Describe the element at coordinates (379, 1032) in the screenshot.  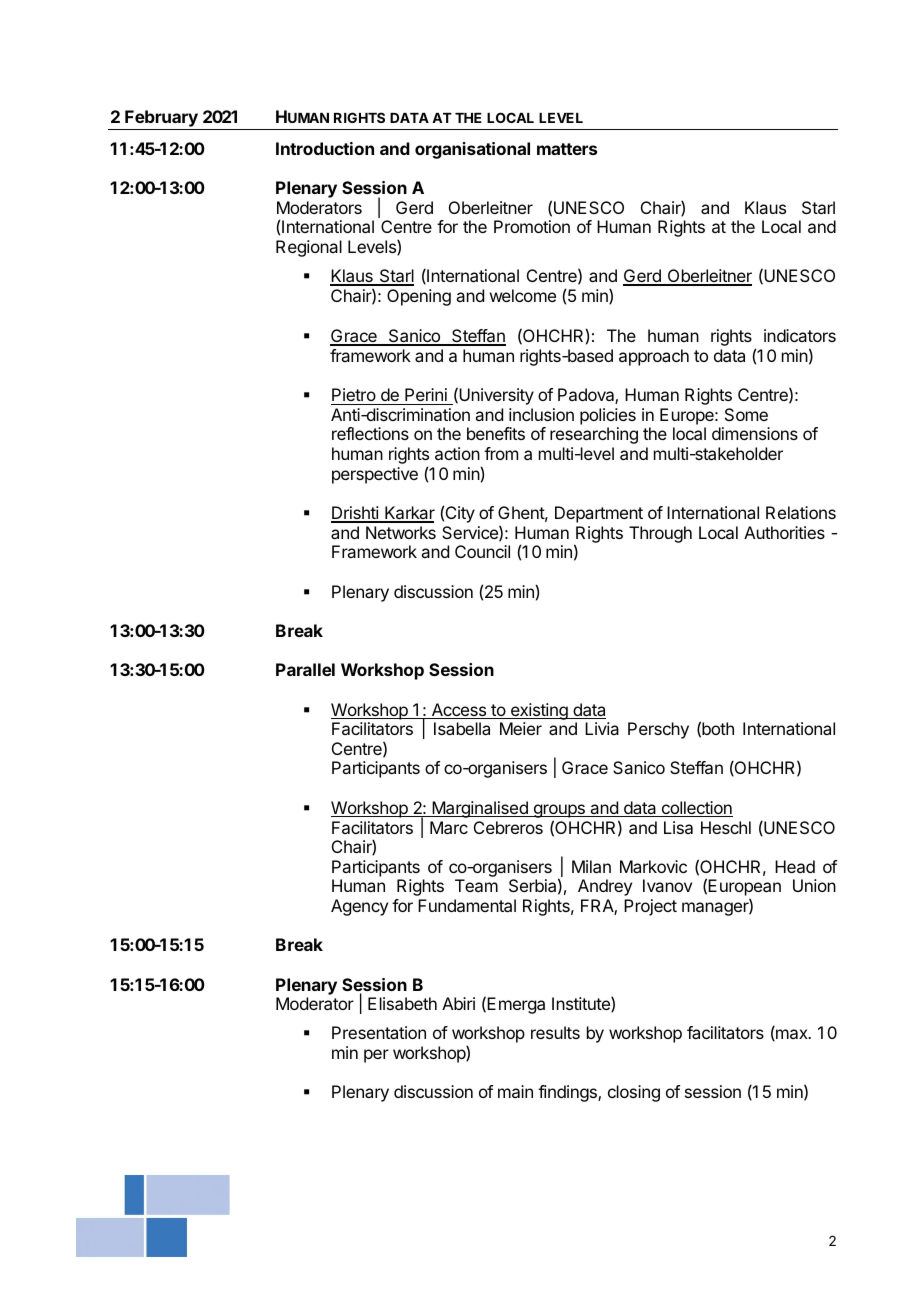
I see `Presentation` at that location.
